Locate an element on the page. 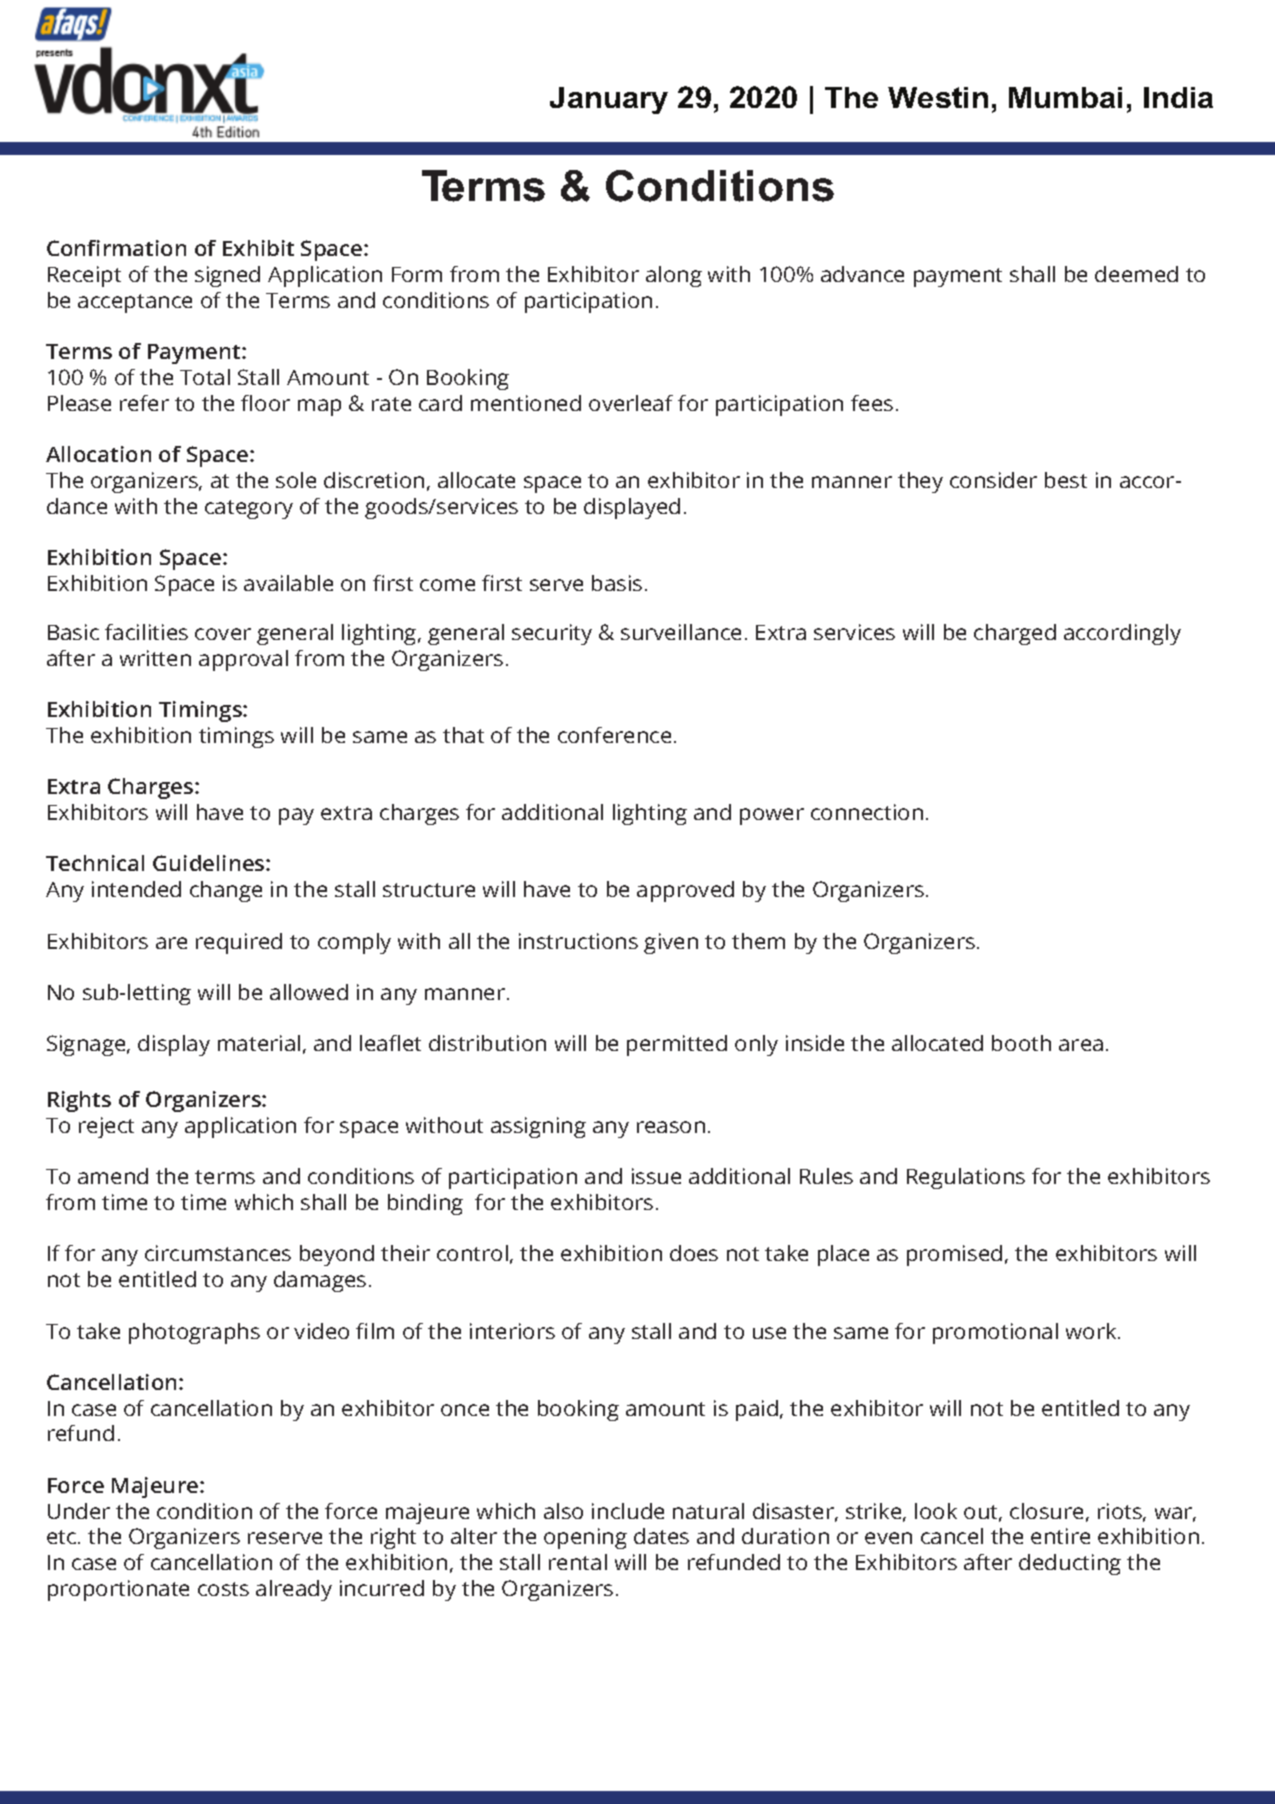 The height and width of the document is (1804, 1275). signed is located at coordinates (227, 276).
